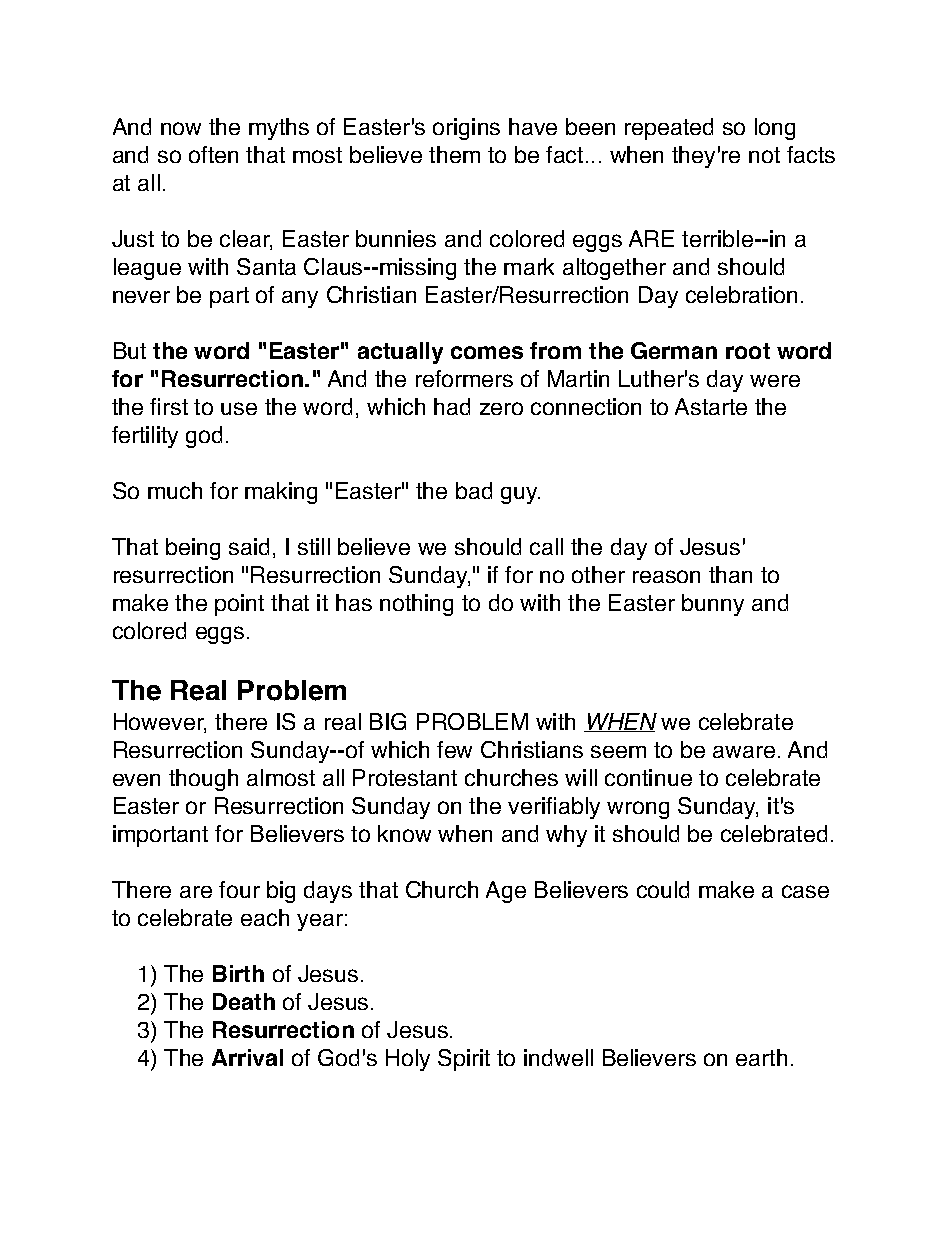 The width and height of the image is (952, 1233). Describe the element at coordinates (247, 1057) in the image. I see `Arrival` at that location.
